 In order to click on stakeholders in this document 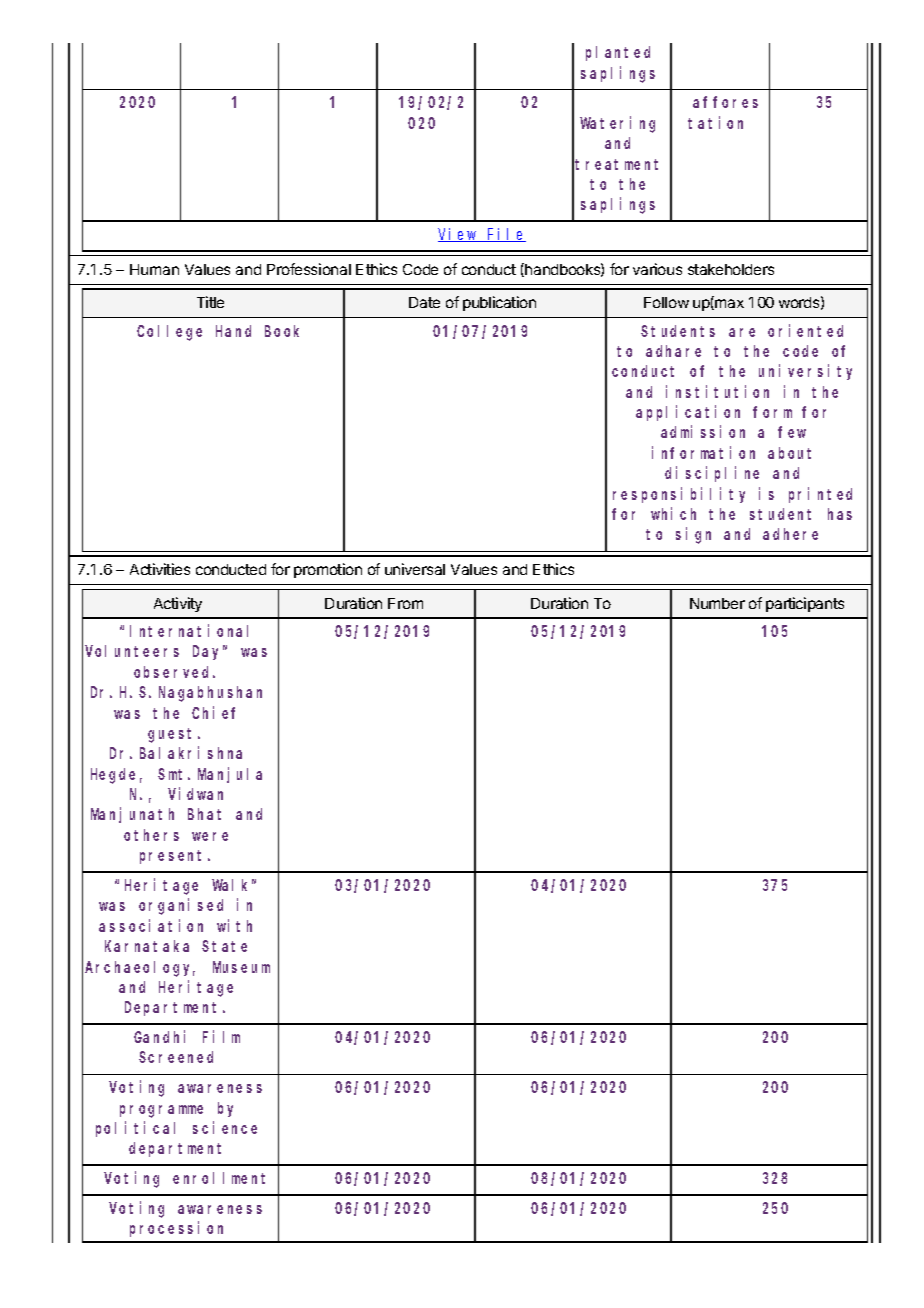, I will do `click(731, 269)`.
